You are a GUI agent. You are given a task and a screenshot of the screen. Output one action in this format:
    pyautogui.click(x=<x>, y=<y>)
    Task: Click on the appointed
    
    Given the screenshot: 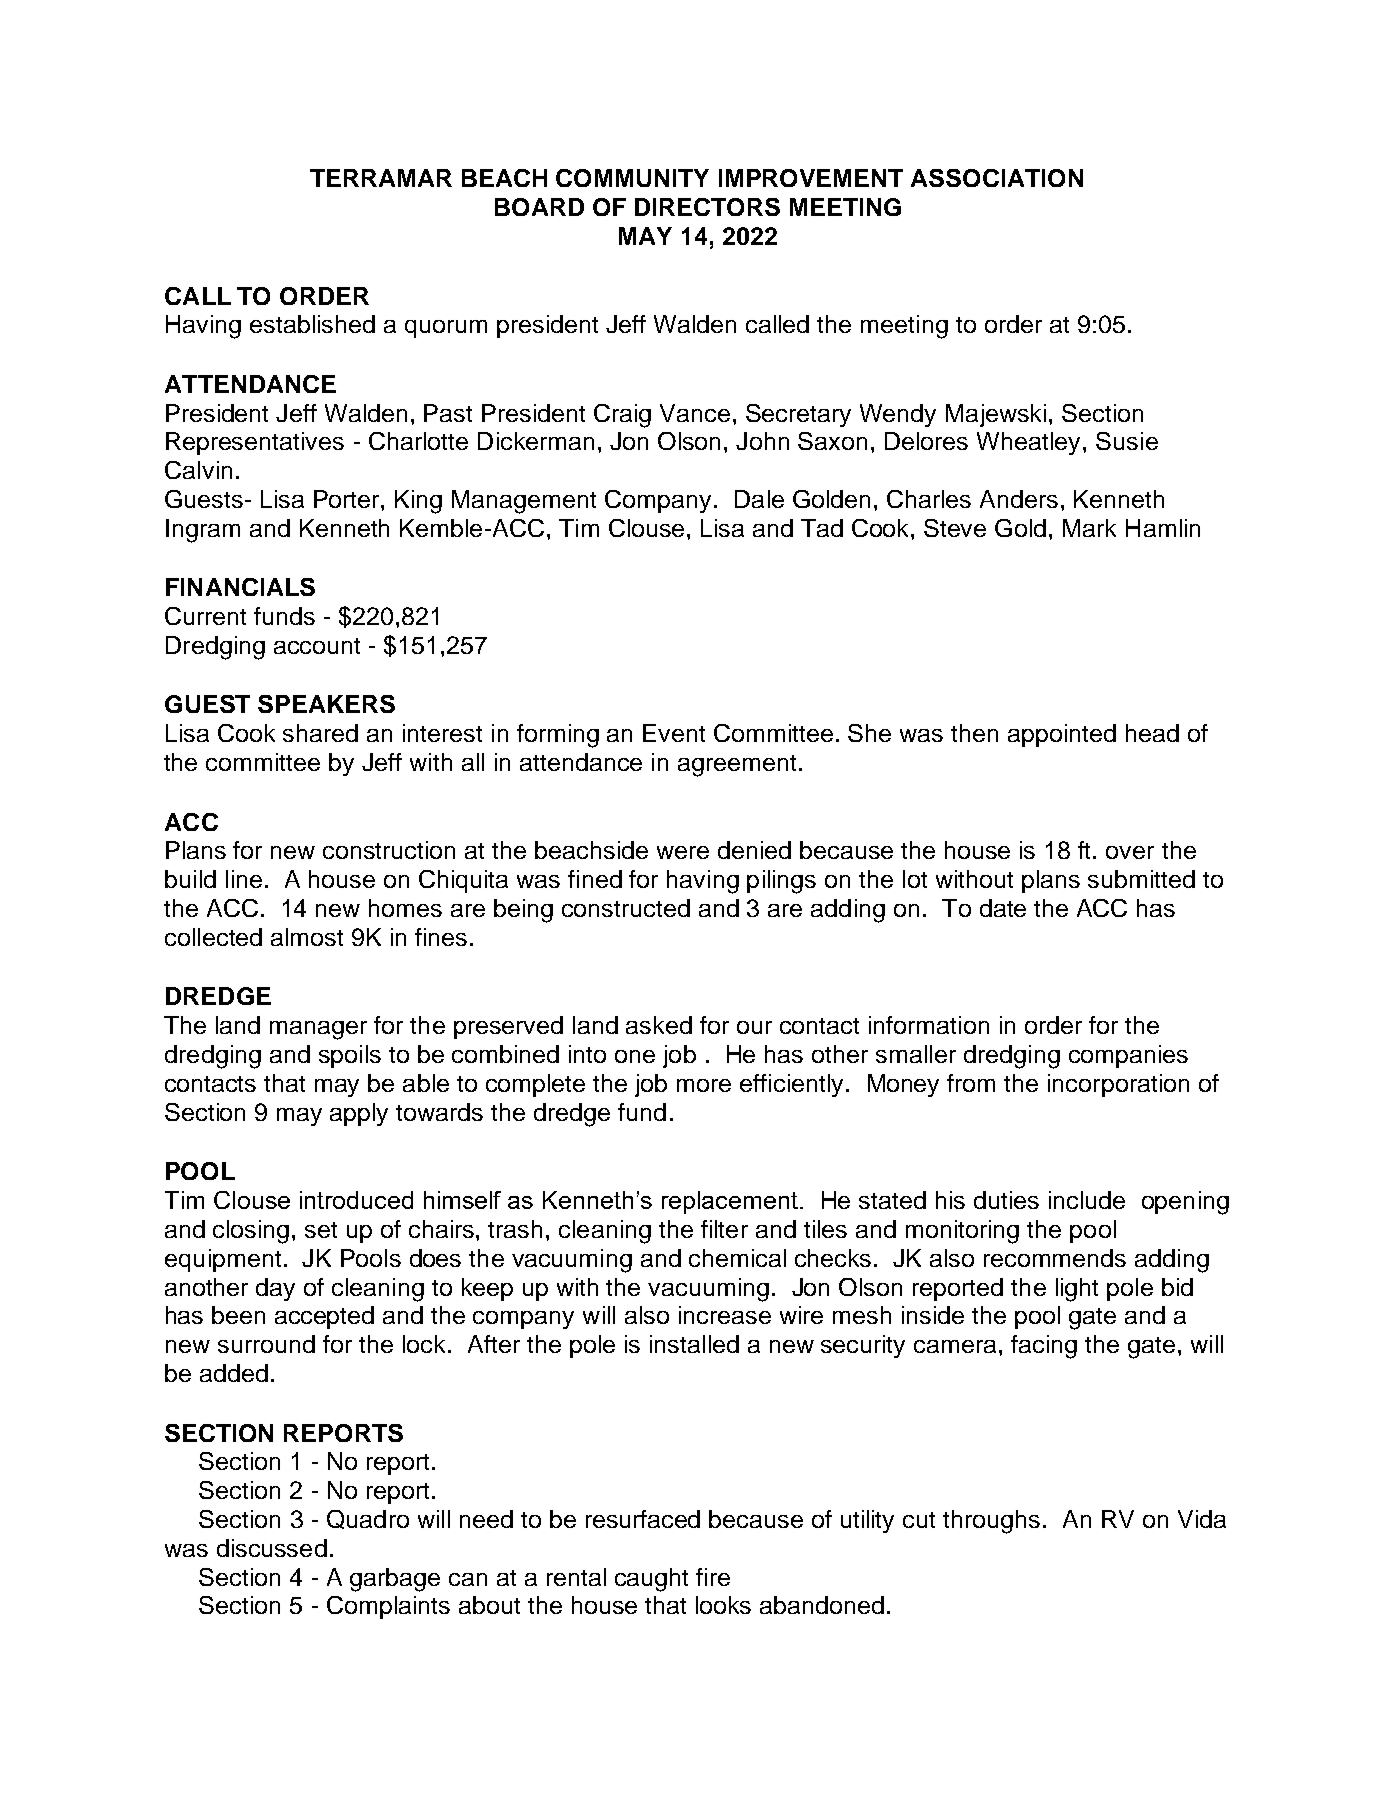 What is the action you would take?
    pyautogui.click(x=1062, y=735)
